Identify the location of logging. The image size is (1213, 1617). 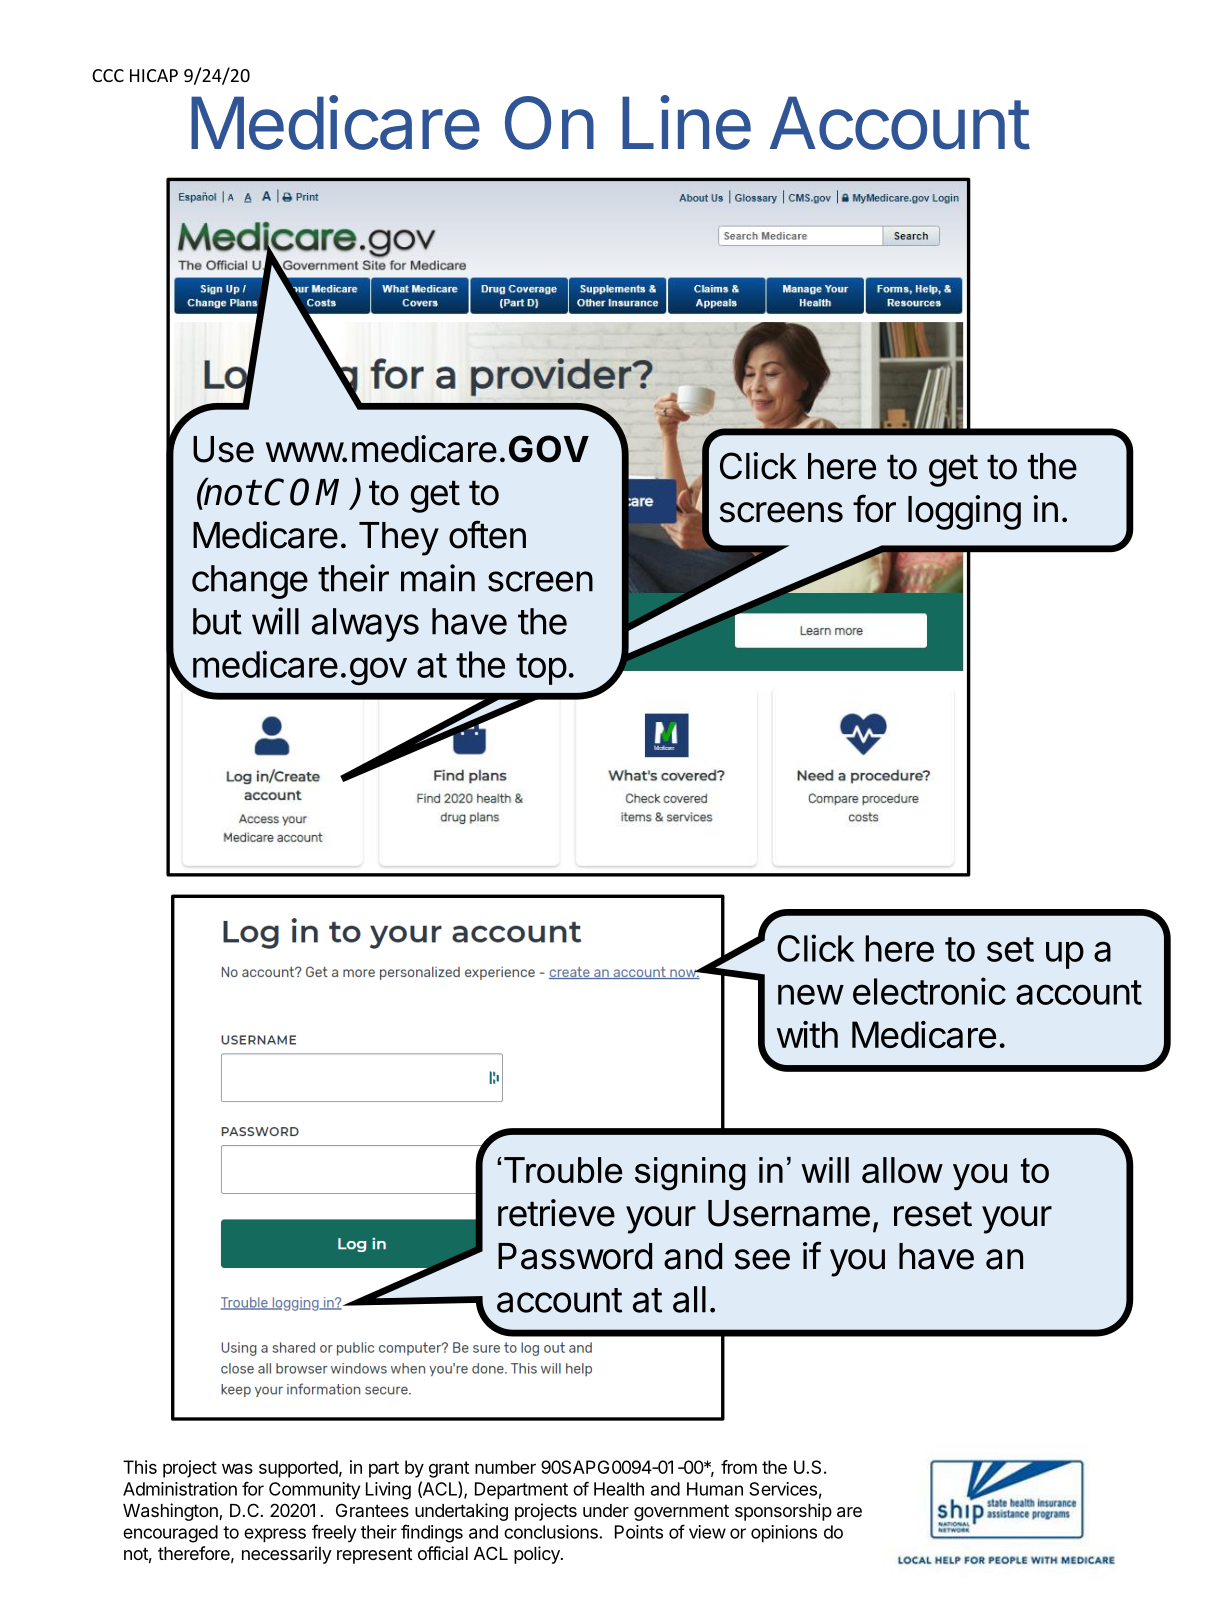
(964, 512).
